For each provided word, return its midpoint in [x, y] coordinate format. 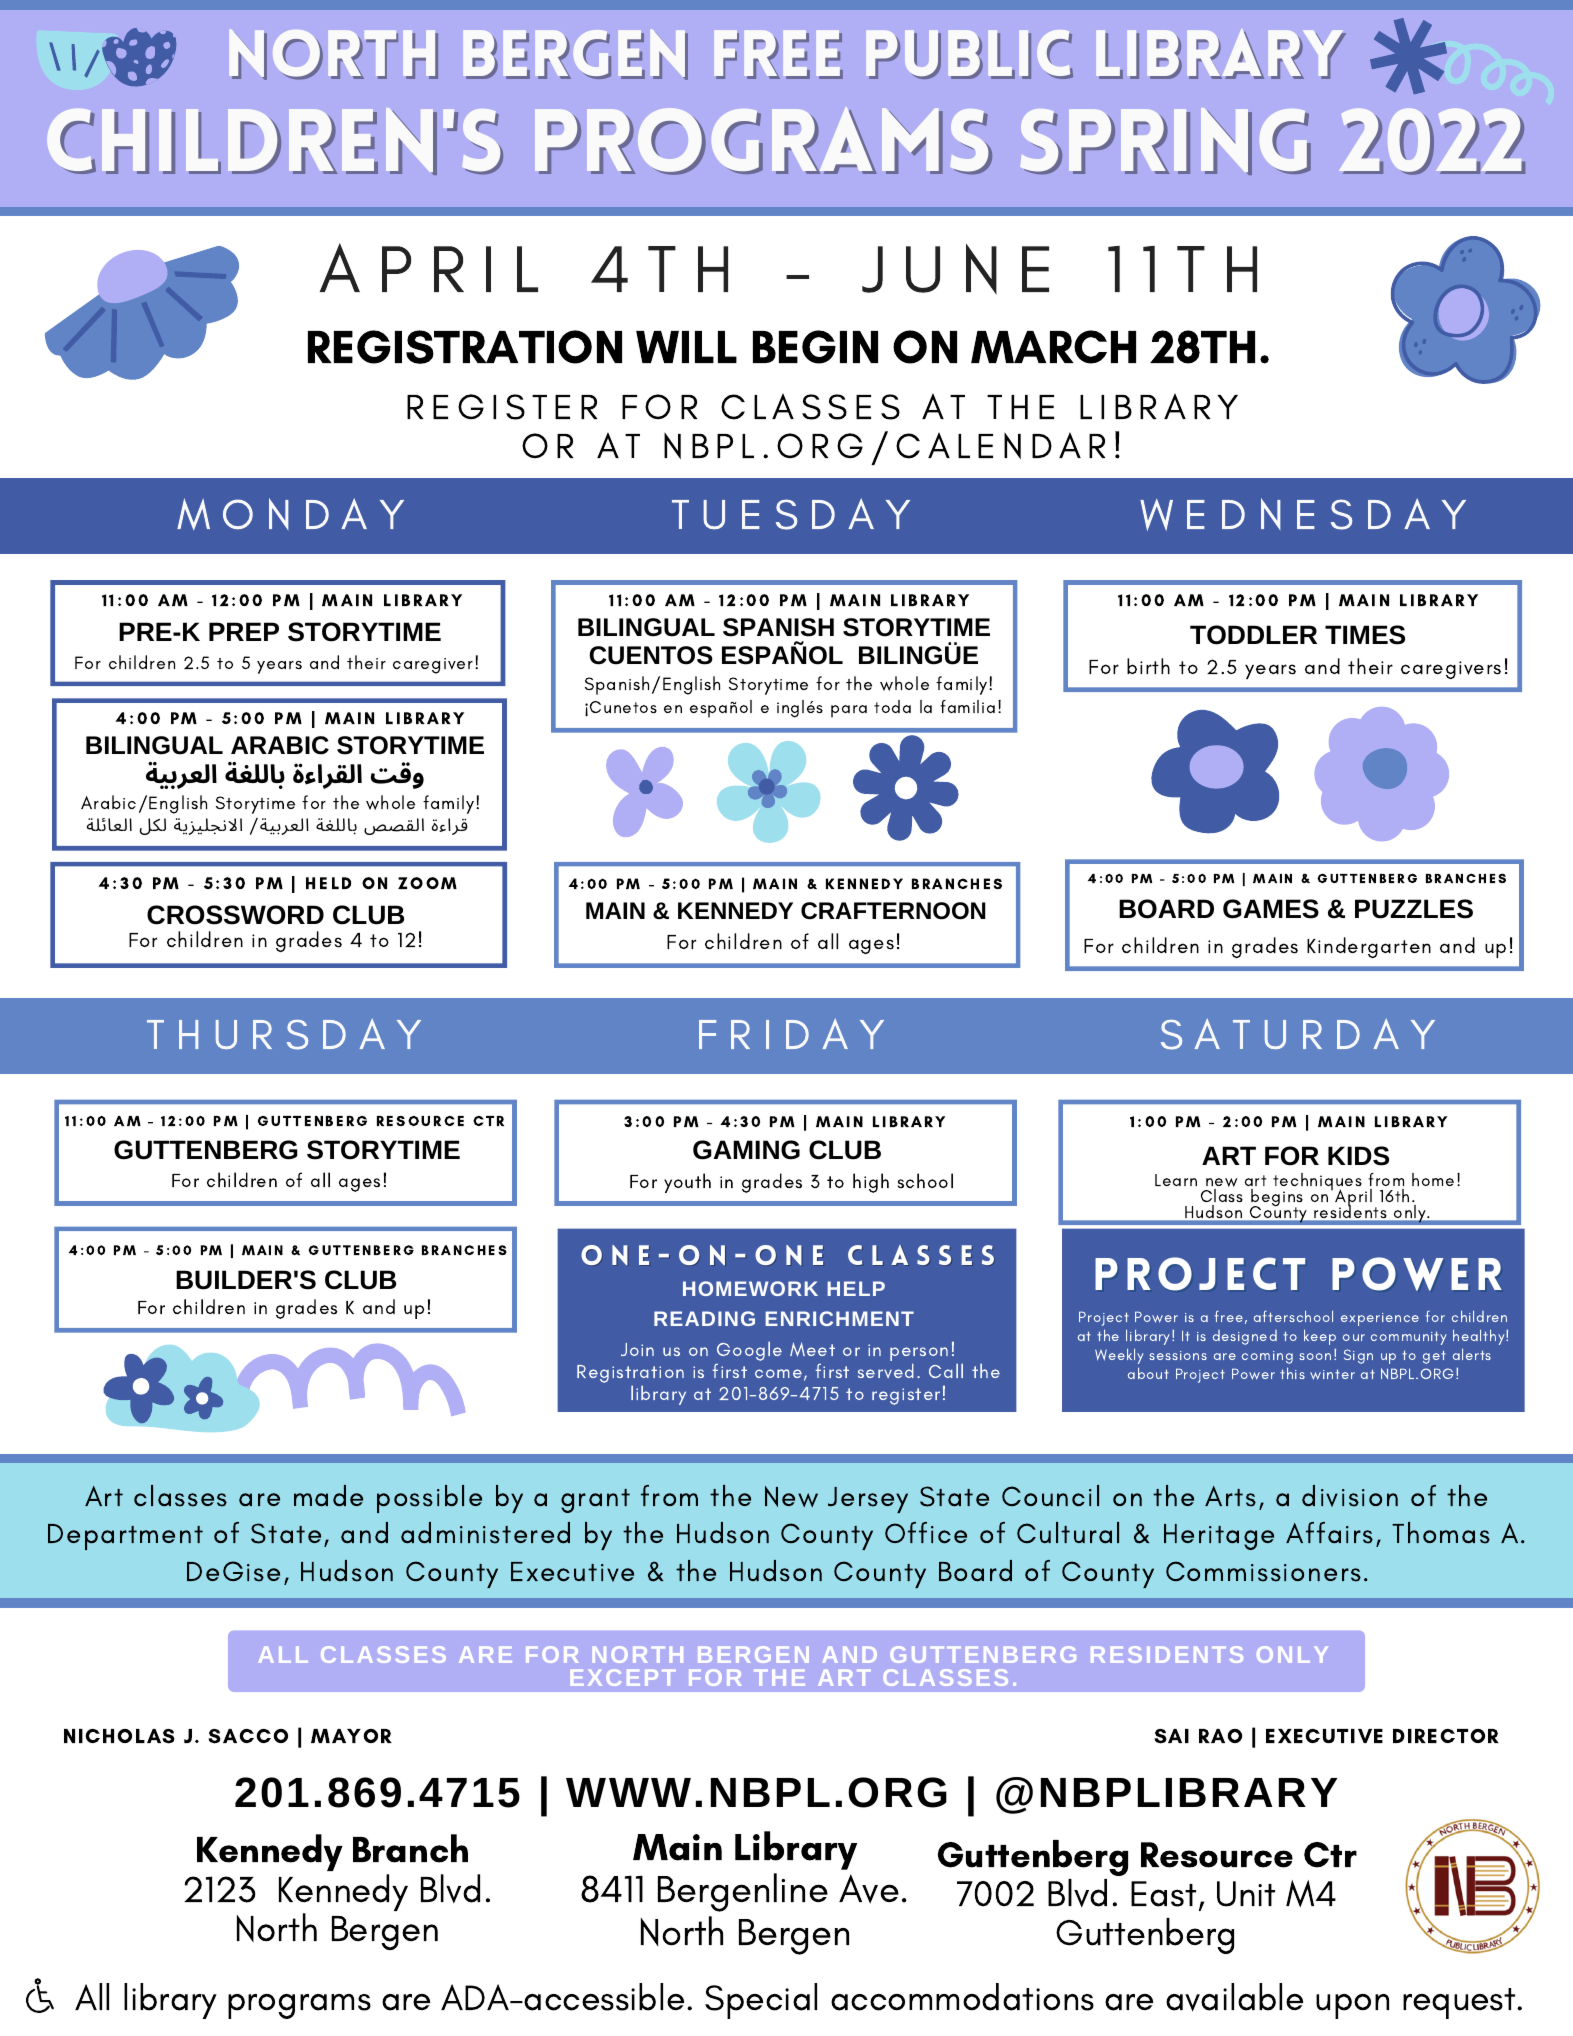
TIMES [1365, 635]
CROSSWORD [235, 915]
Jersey [868, 1500]
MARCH [1053, 347]
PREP [244, 631]
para [849, 711]
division [1350, 1496]
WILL [686, 347]
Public [970, 54]
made [328, 1495]
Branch [410, 1848]
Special [761, 2001]
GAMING [746, 1150]
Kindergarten [1369, 947]
